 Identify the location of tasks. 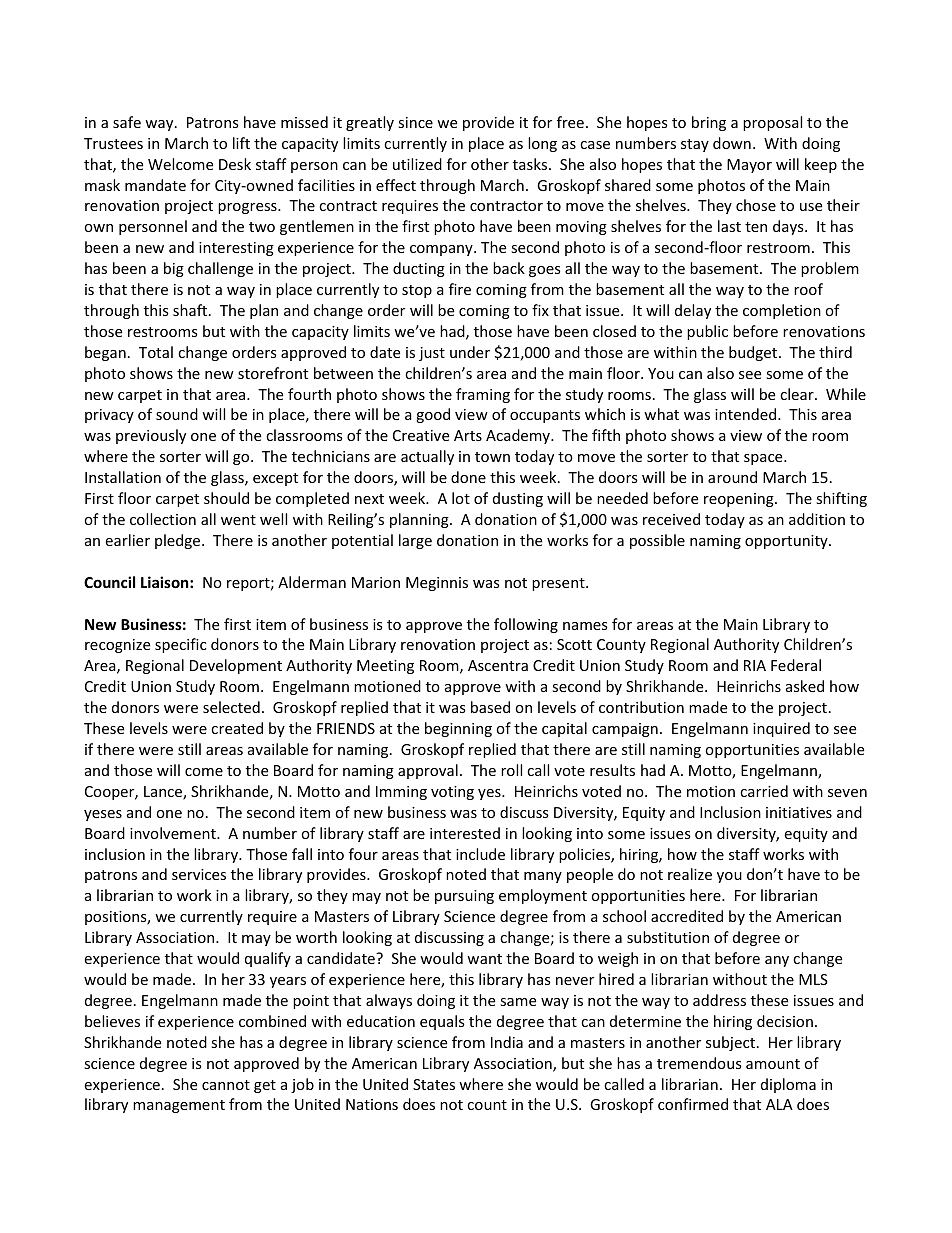
(531, 164).
